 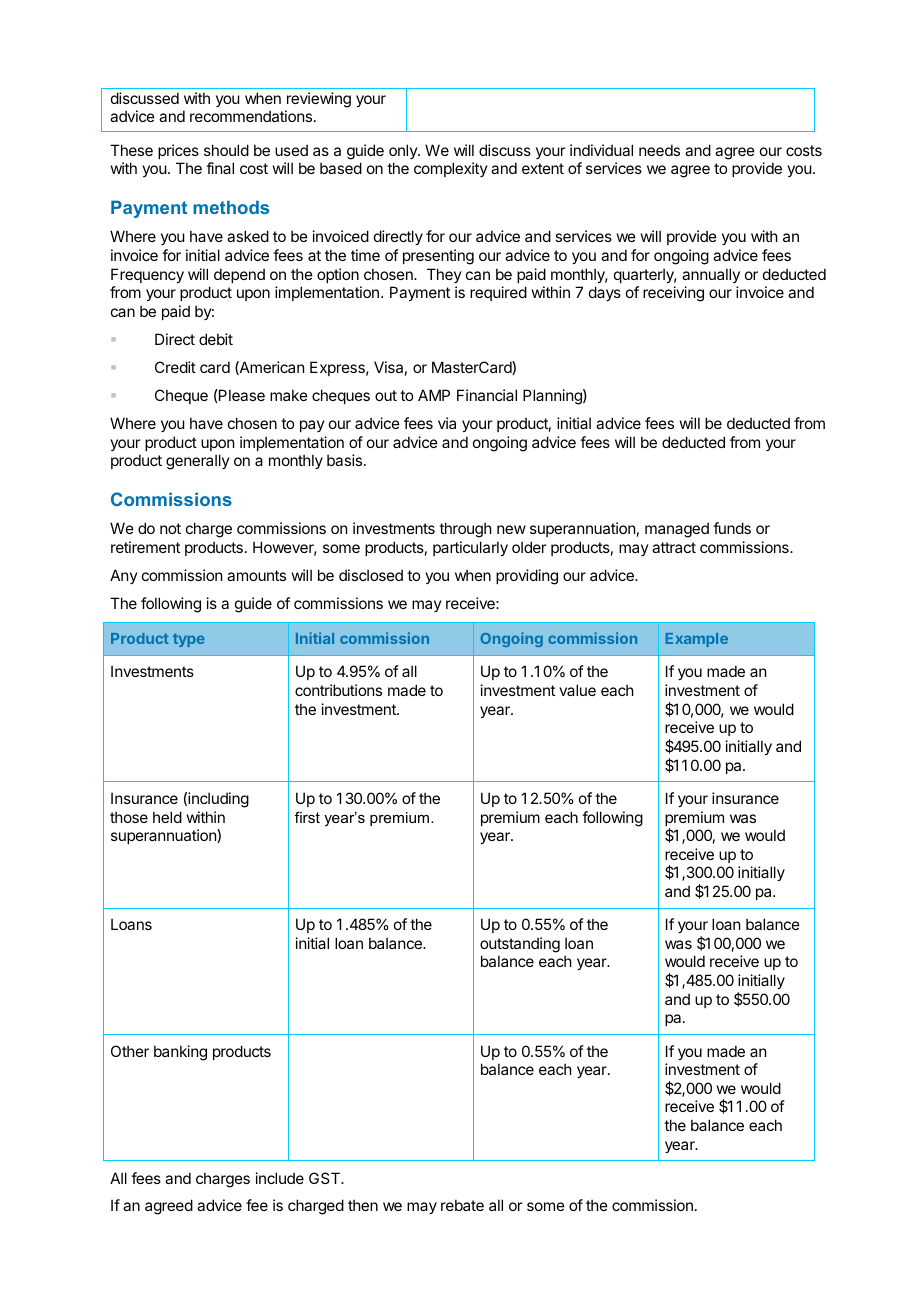 What do you see at coordinates (462, 1205) in the page?
I see `rebate` at bounding box center [462, 1205].
